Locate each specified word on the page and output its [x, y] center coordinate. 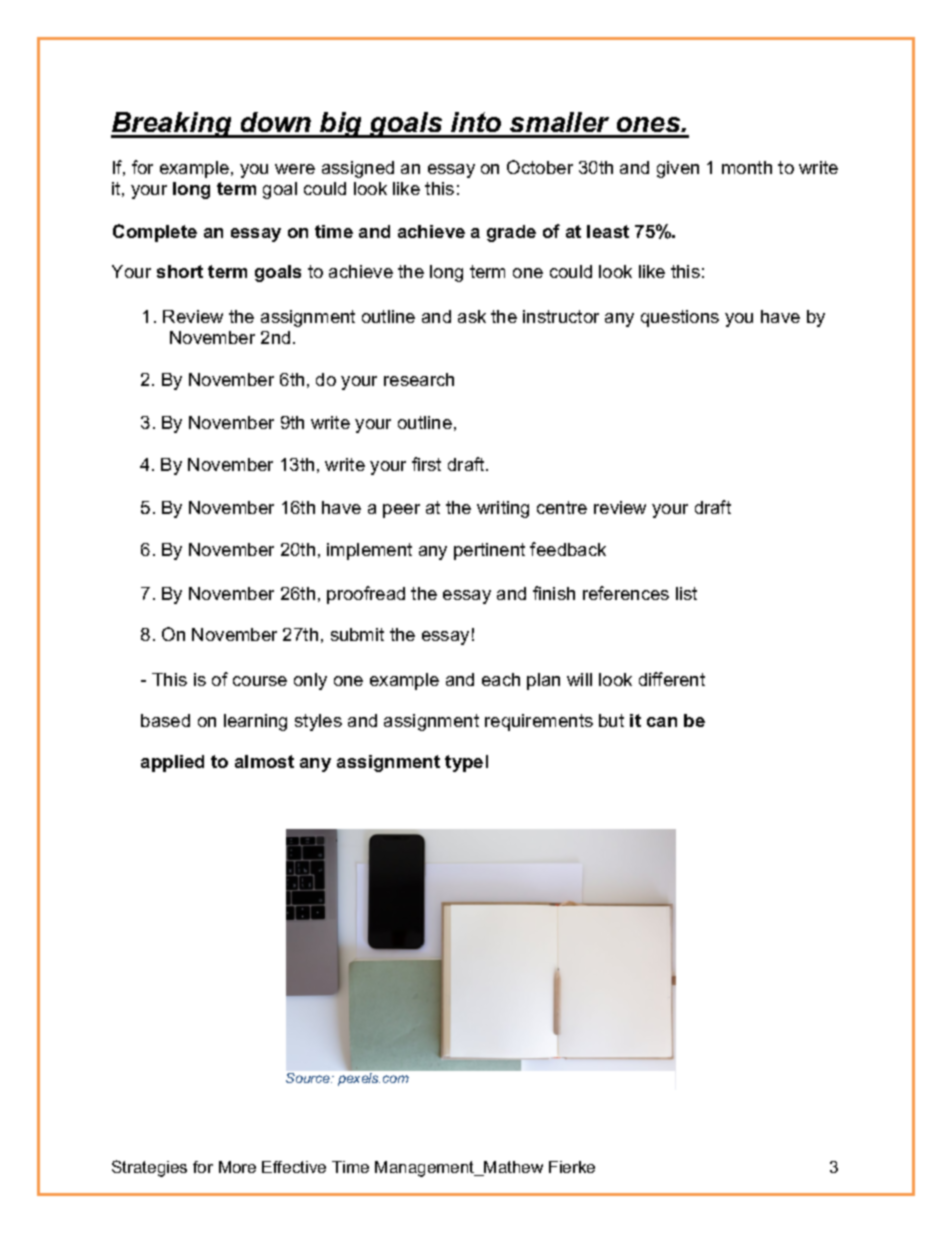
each [501, 679]
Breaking [172, 125]
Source [309, 1078]
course [260, 681]
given [678, 169]
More [237, 1167]
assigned [358, 169]
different [672, 679]
